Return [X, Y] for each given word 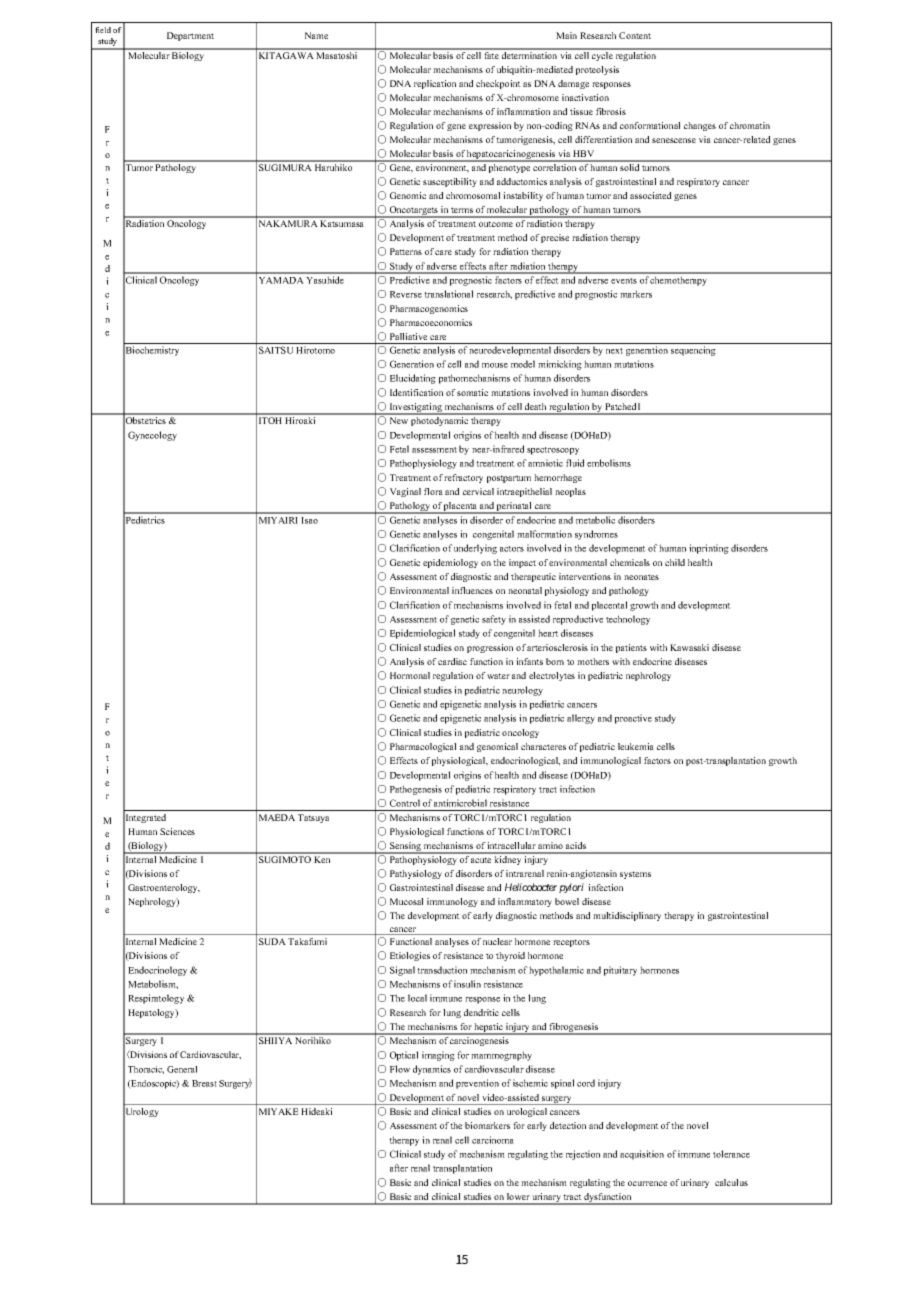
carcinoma [493, 1140]
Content [635, 35]
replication [435, 84]
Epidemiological [422, 634]
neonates [641, 577]
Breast [204, 1083]
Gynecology [152, 436]
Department [190, 36]
